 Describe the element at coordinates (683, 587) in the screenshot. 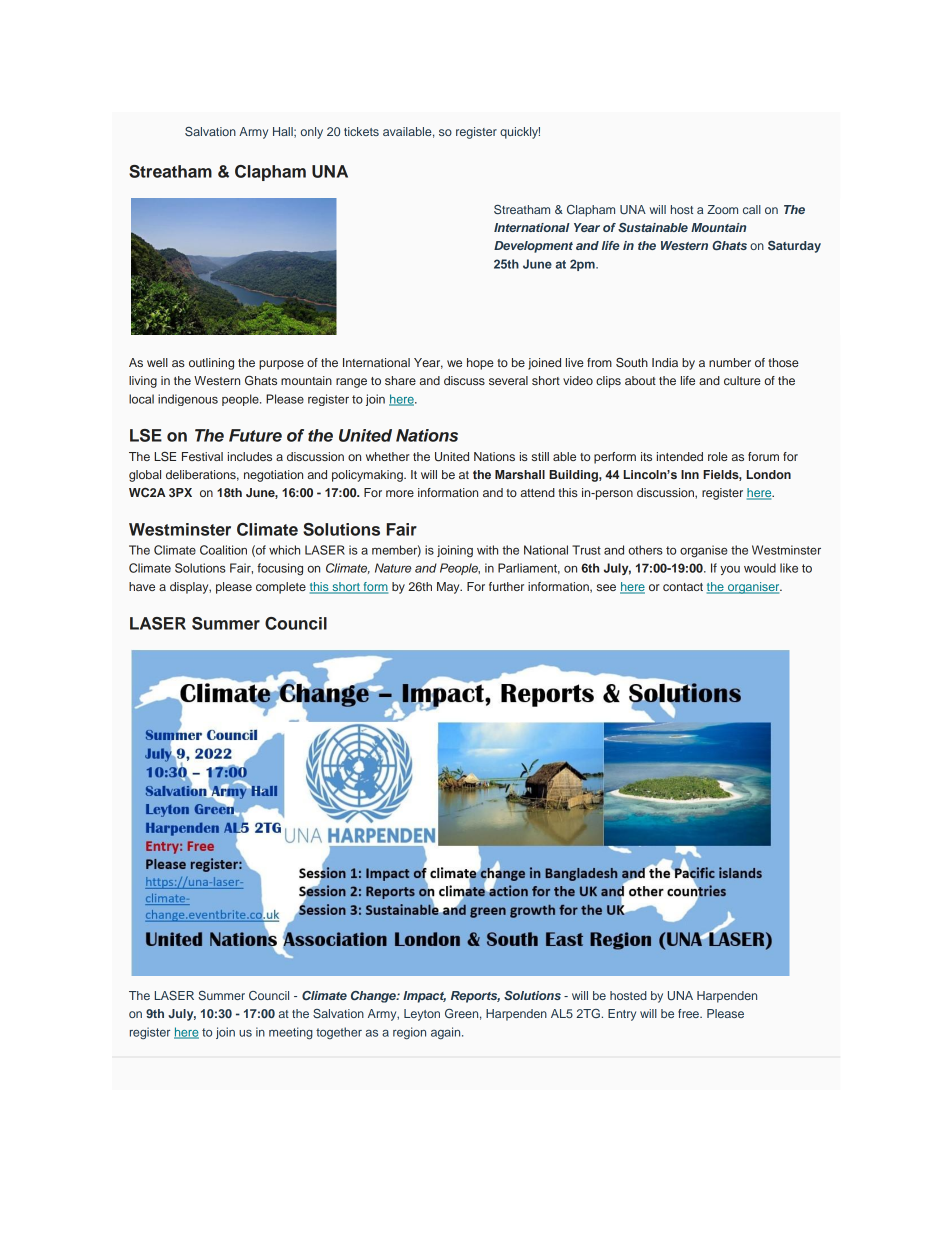

I see `contact` at that location.
